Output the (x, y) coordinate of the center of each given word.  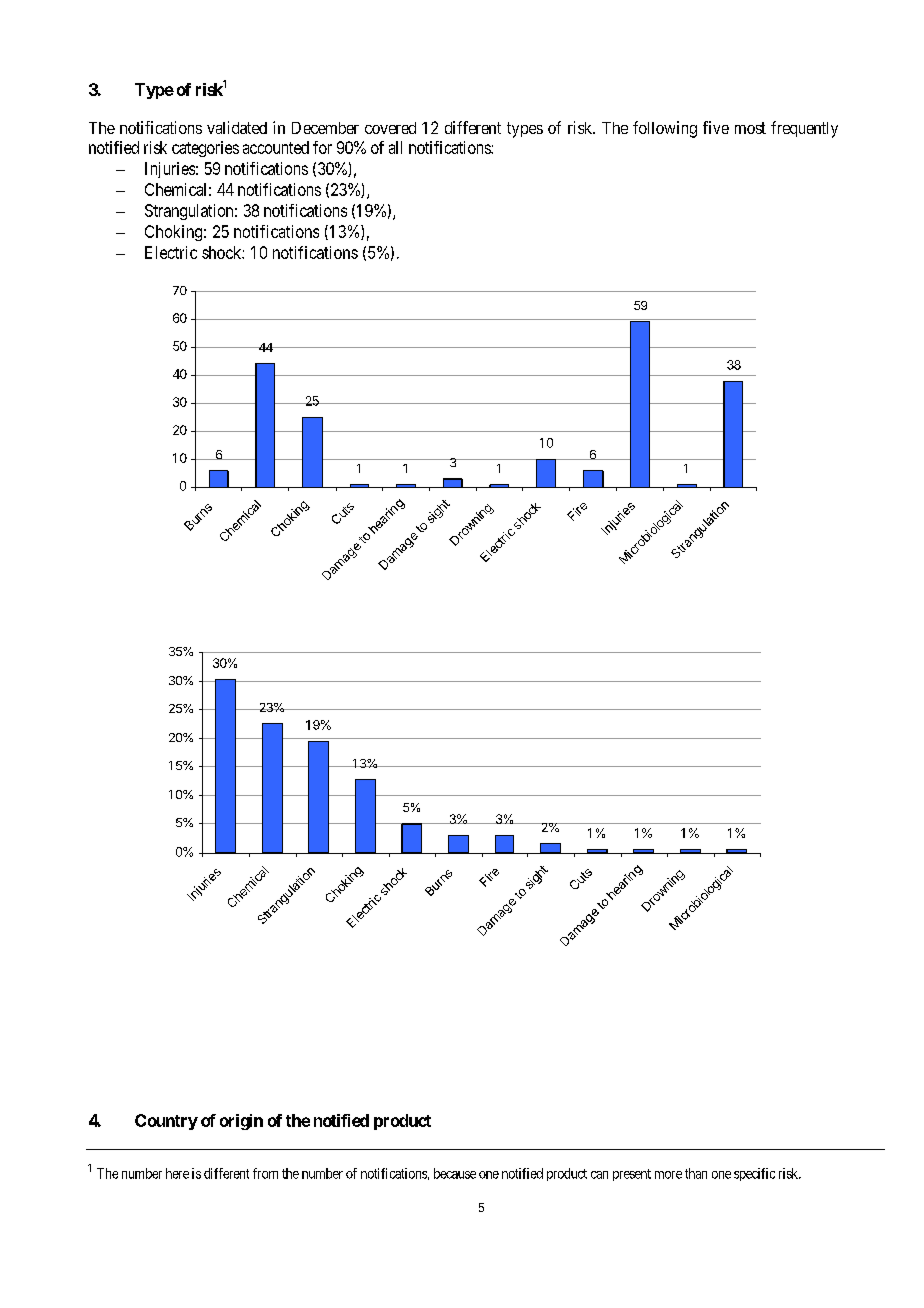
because (455, 1173)
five (716, 127)
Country (166, 1122)
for (322, 147)
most (750, 128)
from (265, 1173)
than (696, 1173)
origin (241, 1122)
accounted (276, 147)
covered (390, 128)
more (668, 1175)
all (395, 147)
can (599, 1175)
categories (205, 149)
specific (754, 1174)
